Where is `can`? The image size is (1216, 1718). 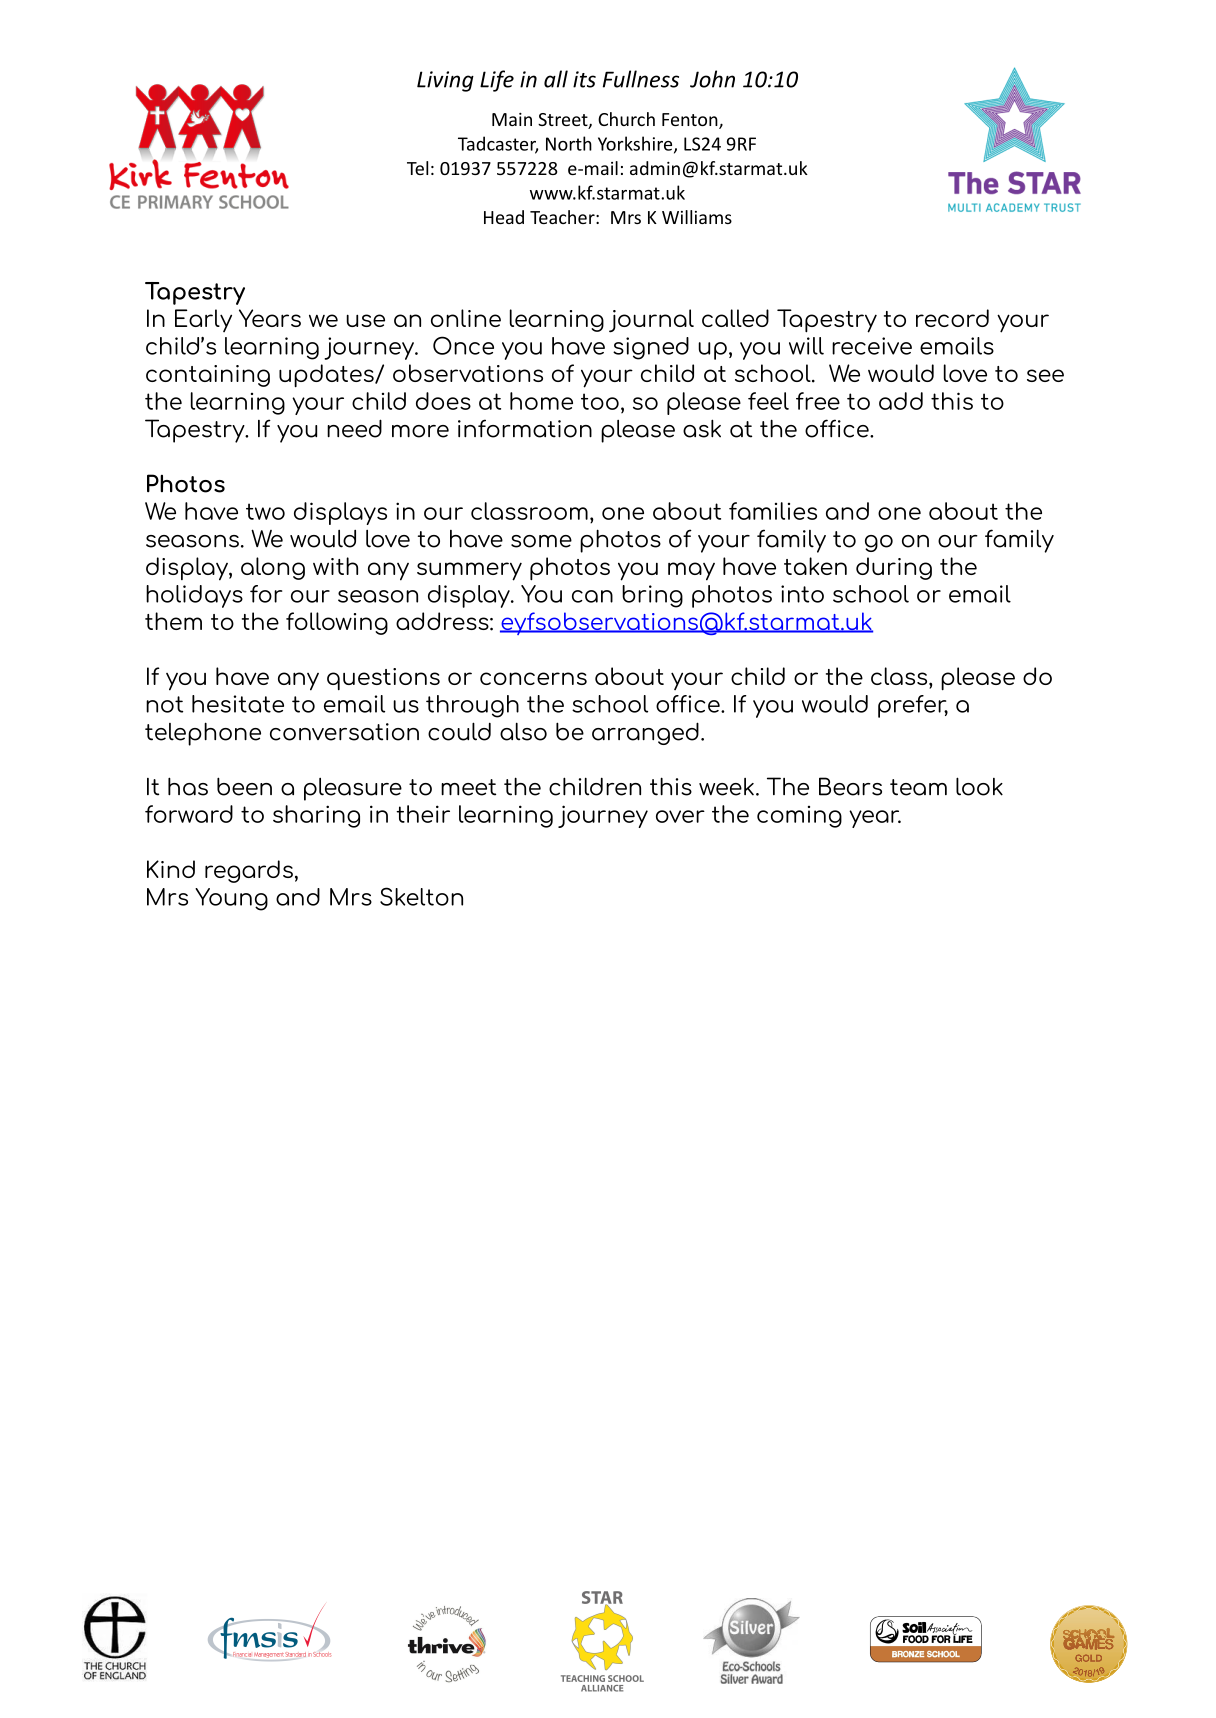
can is located at coordinates (592, 596).
